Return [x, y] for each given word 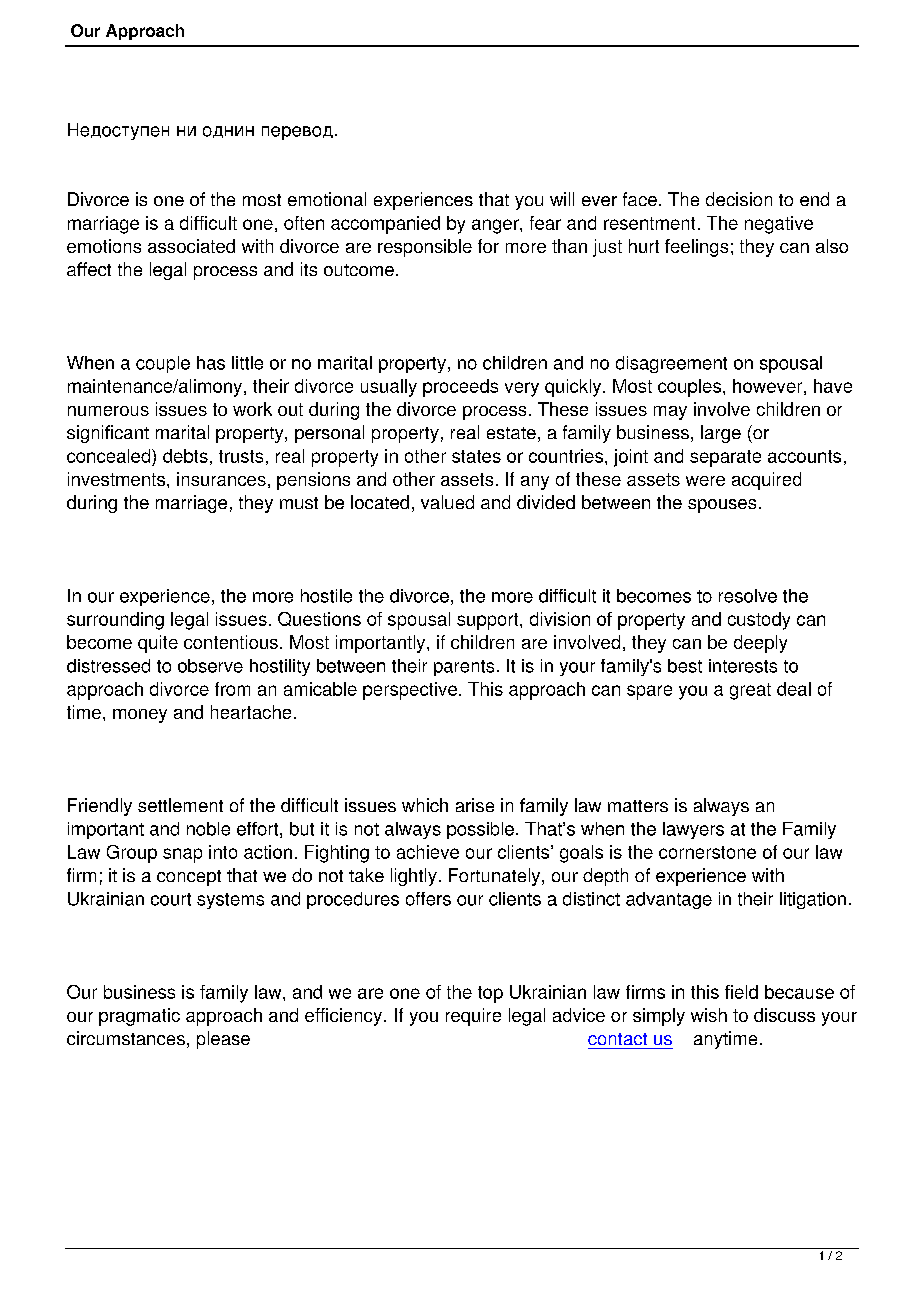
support [489, 621]
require [473, 1017]
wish [709, 1015]
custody [759, 621]
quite [158, 644]
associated [191, 246]
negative [779, 225]
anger [496, 226]
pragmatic [139, 1017]
